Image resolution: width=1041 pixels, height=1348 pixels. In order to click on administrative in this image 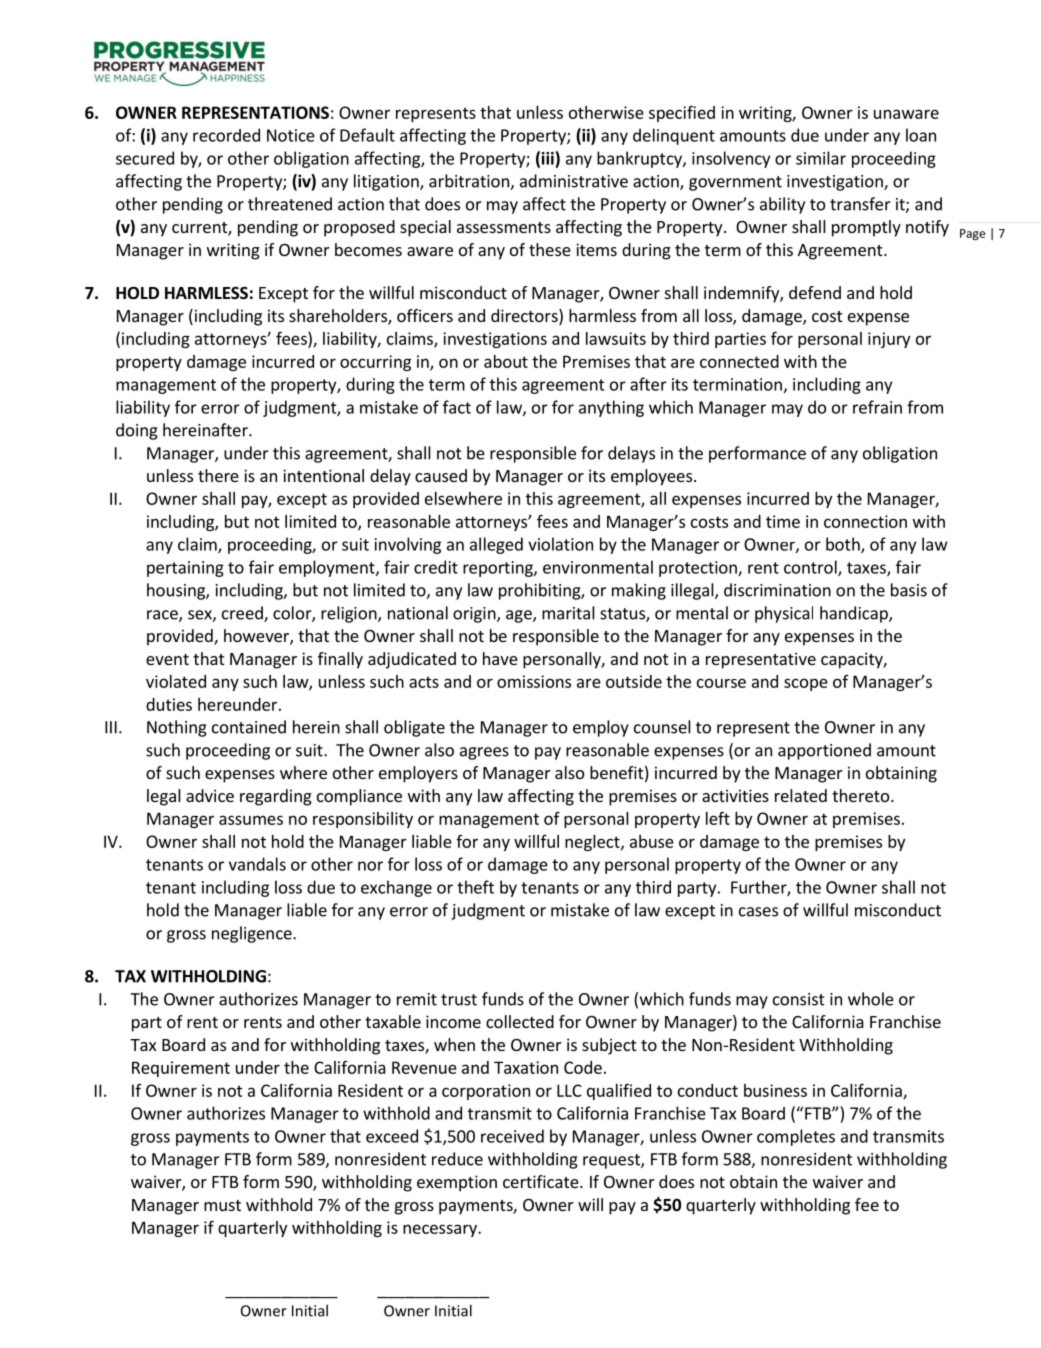, I will do `click(574, 181)`.
